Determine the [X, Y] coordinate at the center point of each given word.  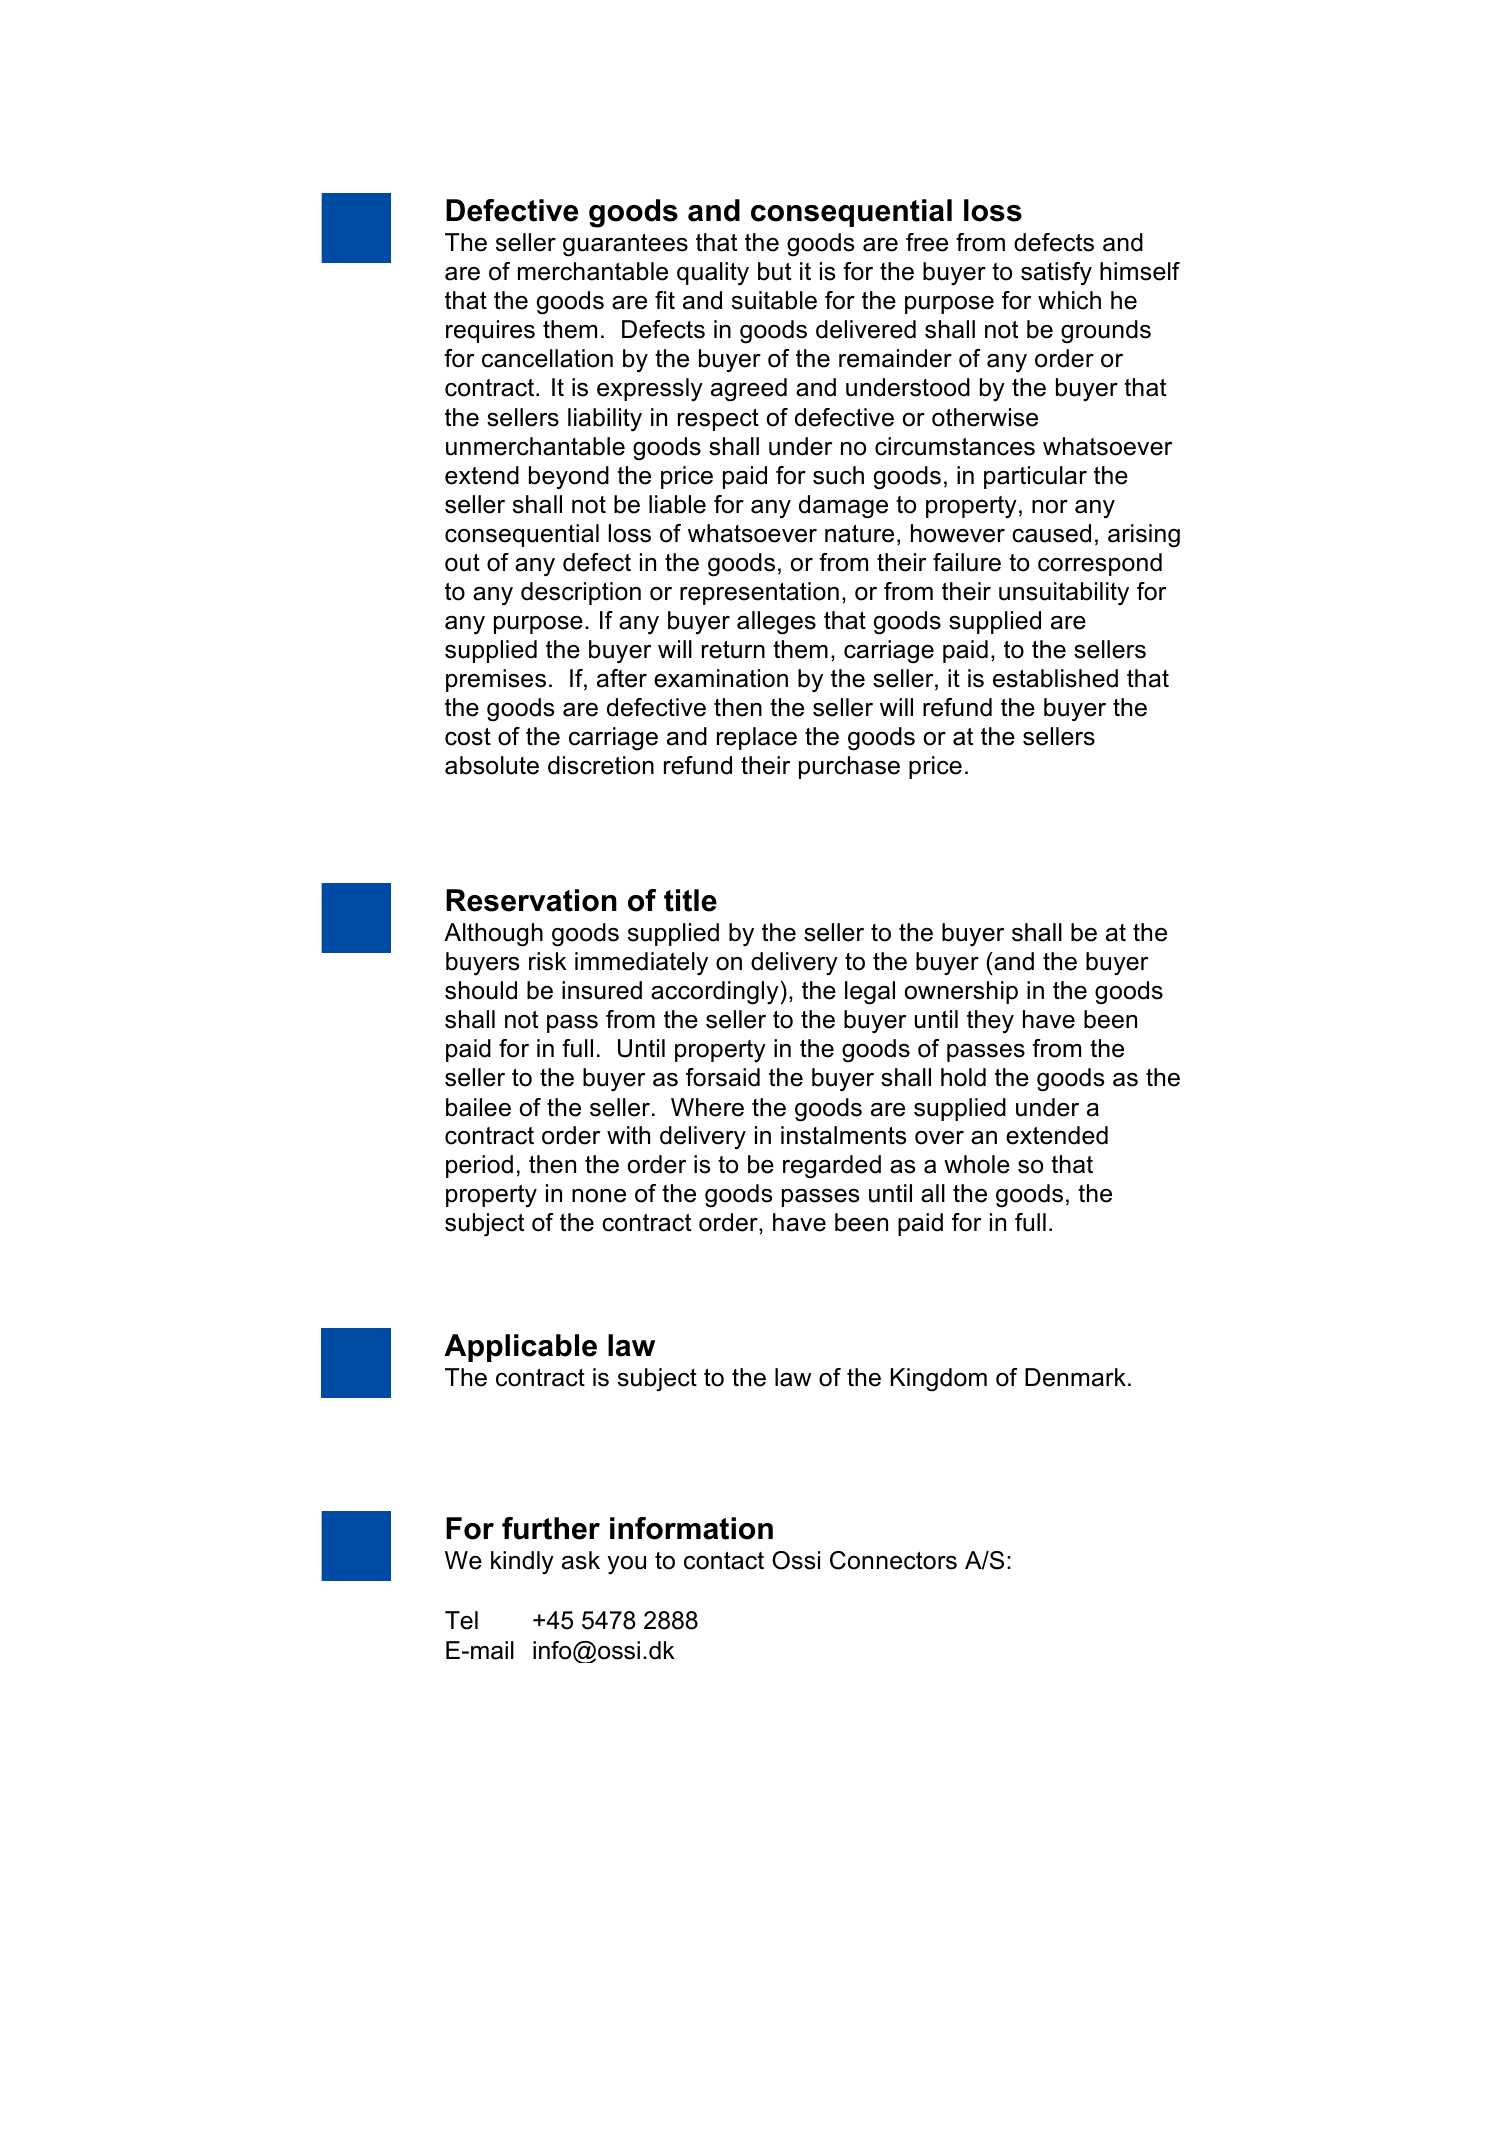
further [551, 1528]
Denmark [1075, 1377]
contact [724, 1561]
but [774, 271]
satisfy [1056, 274]
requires [490, 331]
